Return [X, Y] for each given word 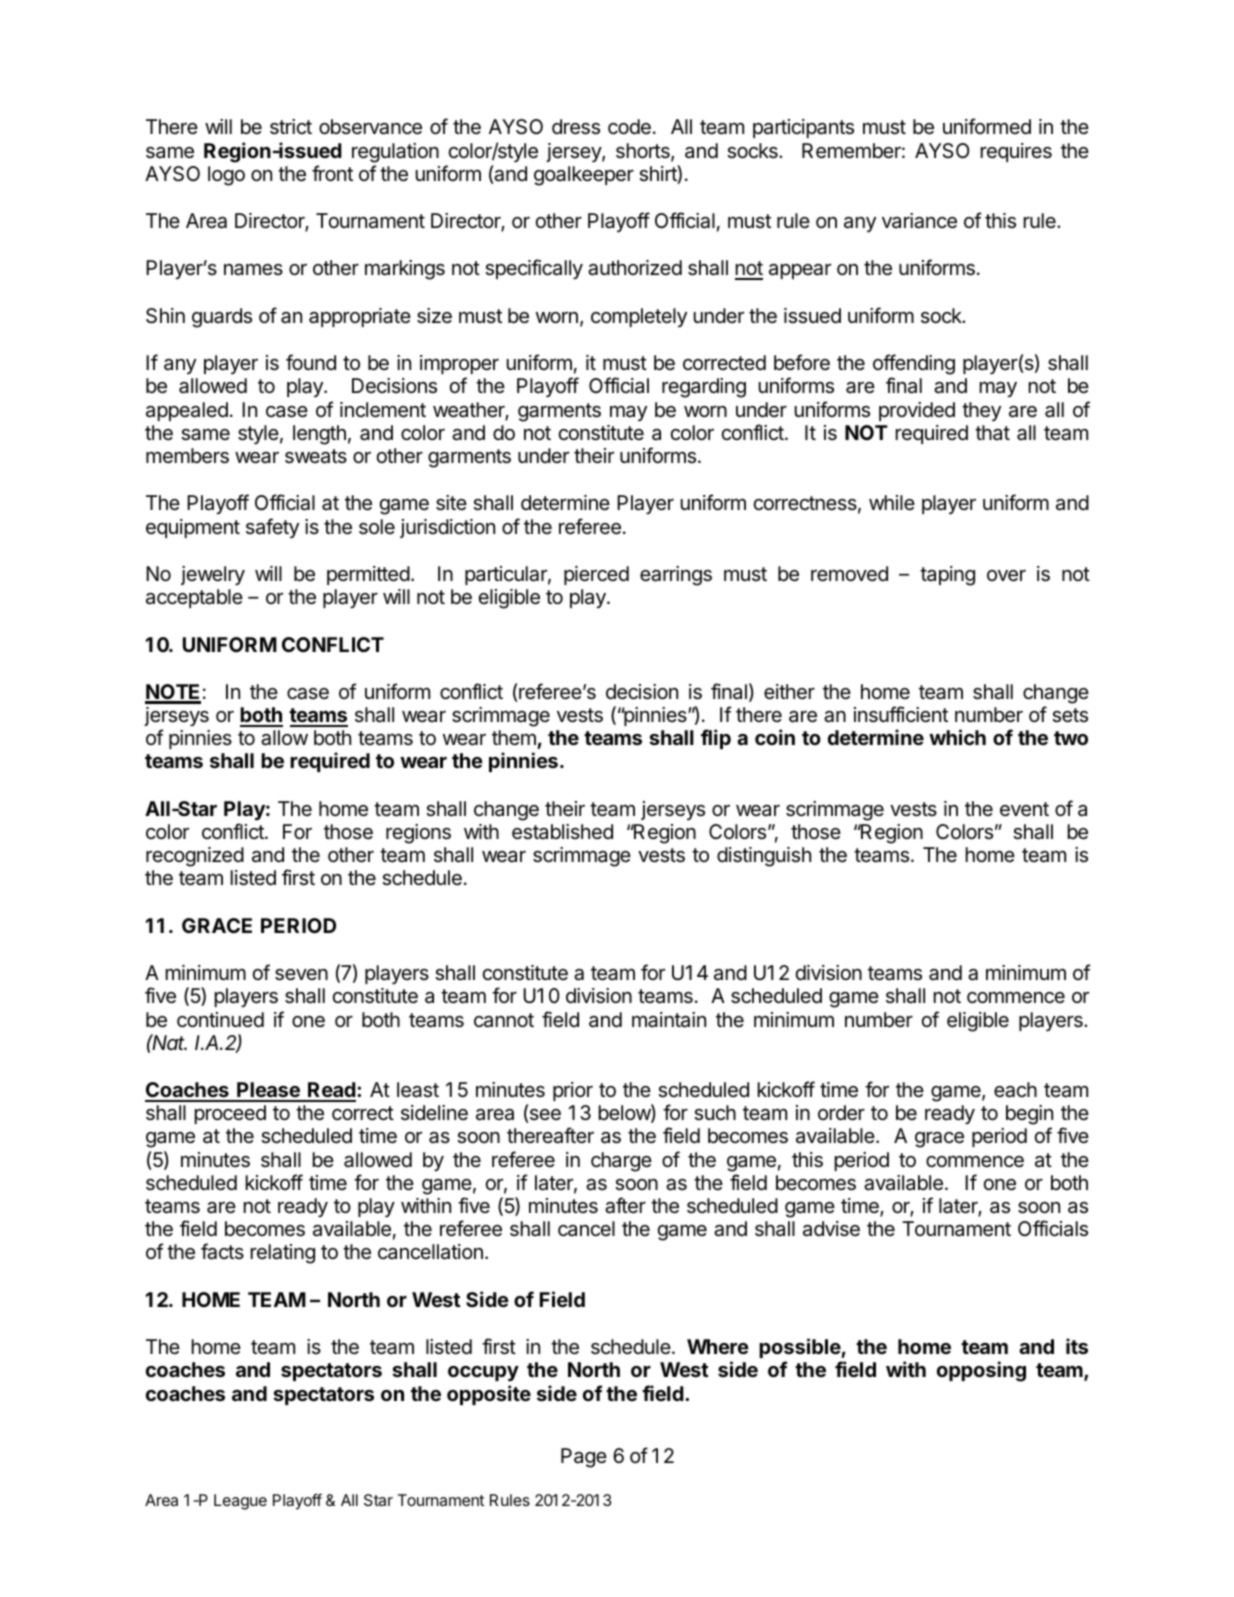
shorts [644, 152]
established [562, 832]
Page [584, 1458]
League [240, 1502]
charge [621, 1162]
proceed [230, 1114]
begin [1029, 1116]
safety [272, 528]
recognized [195, 857]
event [1024, 809]
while [892, 502]
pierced [596, 575]
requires [1016, 152]
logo [226, 176]
